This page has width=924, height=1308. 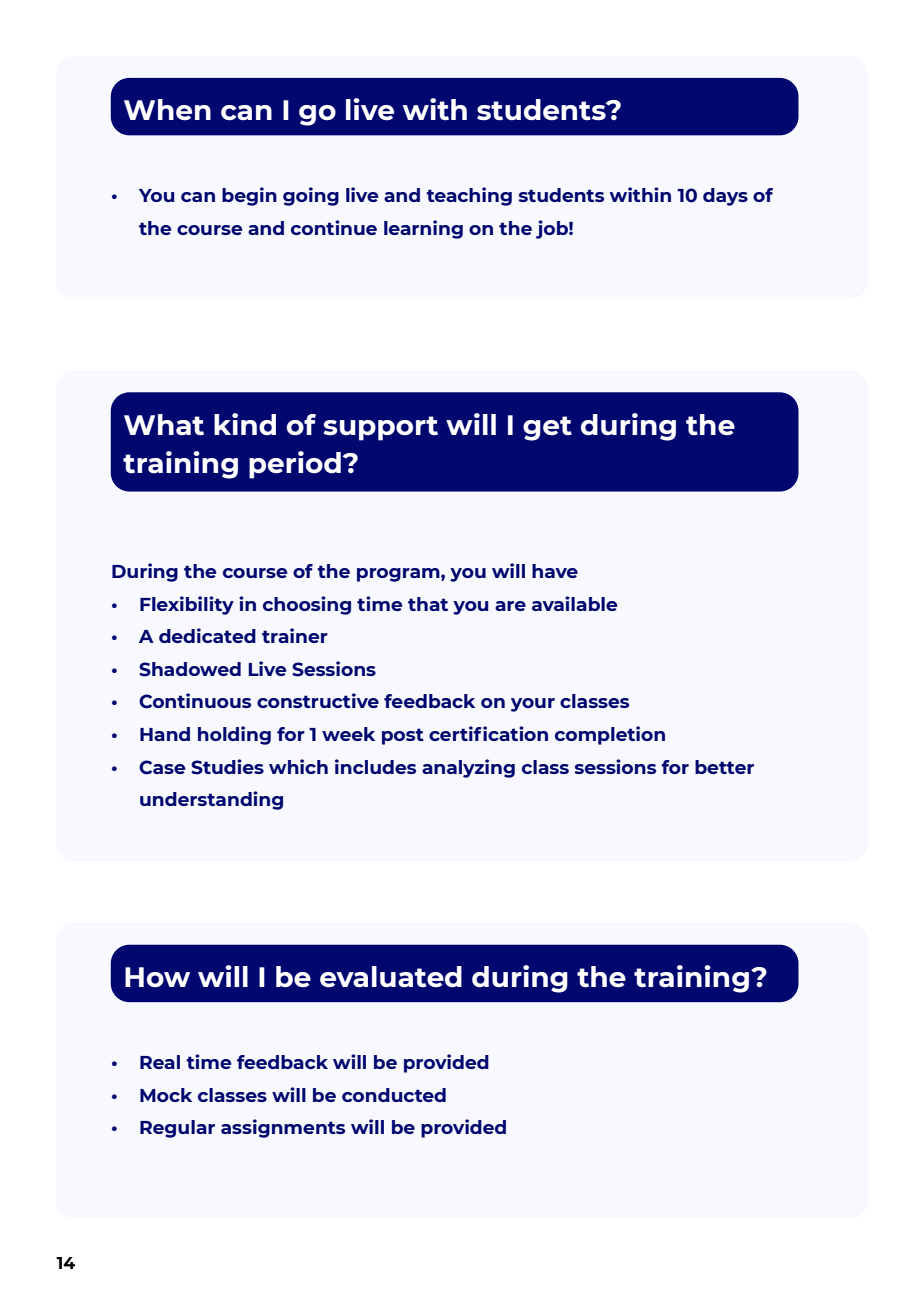 I want to click on get, so click(x=547, y=428).
